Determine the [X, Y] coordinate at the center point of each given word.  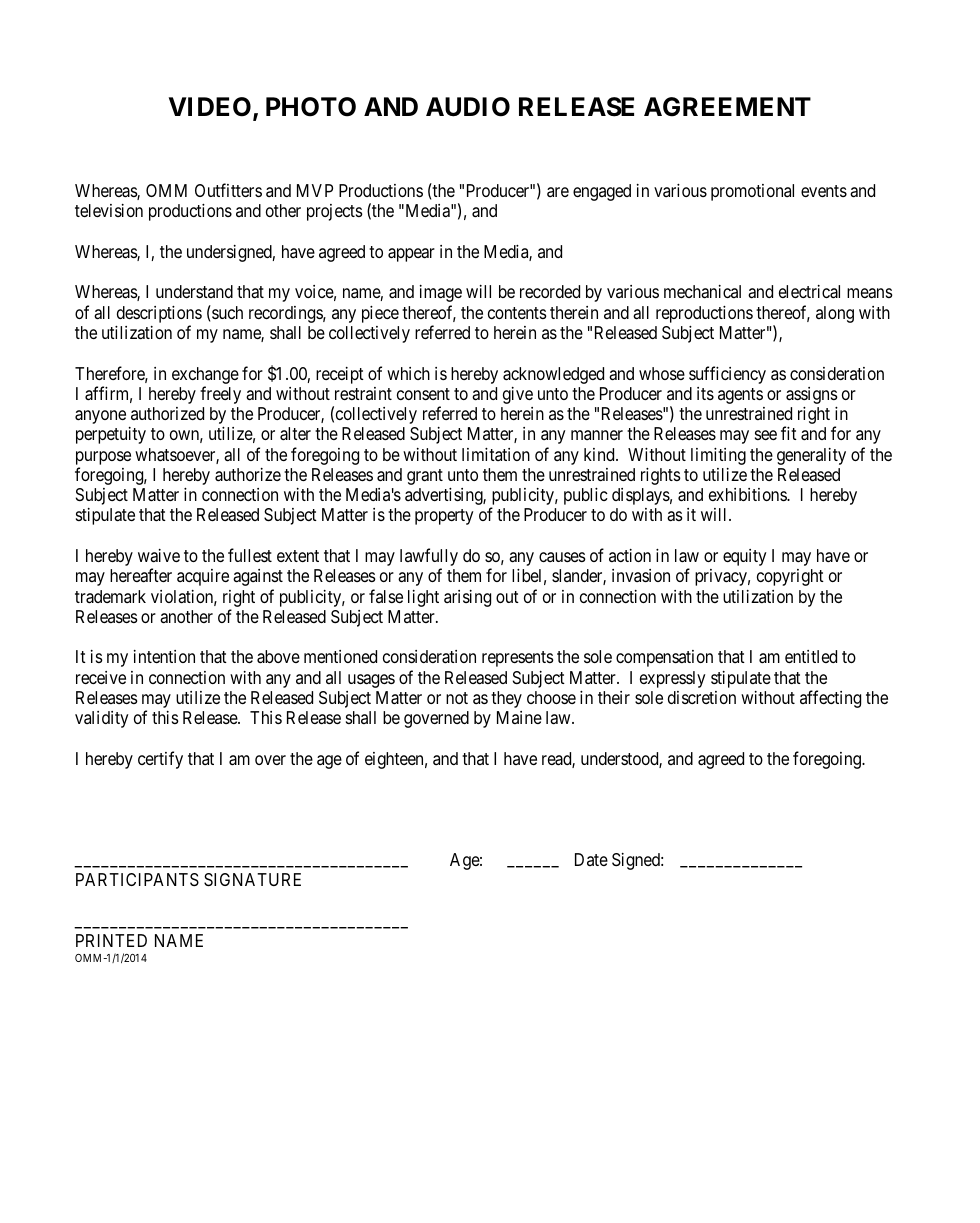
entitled [811, 656]
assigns [812, 395]
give [518, 395]
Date [591, 859]
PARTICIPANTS [137, 879]
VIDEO [211, 108]
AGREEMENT [727, 107]
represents [518, 659]
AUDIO [468, 107]
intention [164, 656]
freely [220, 395]
